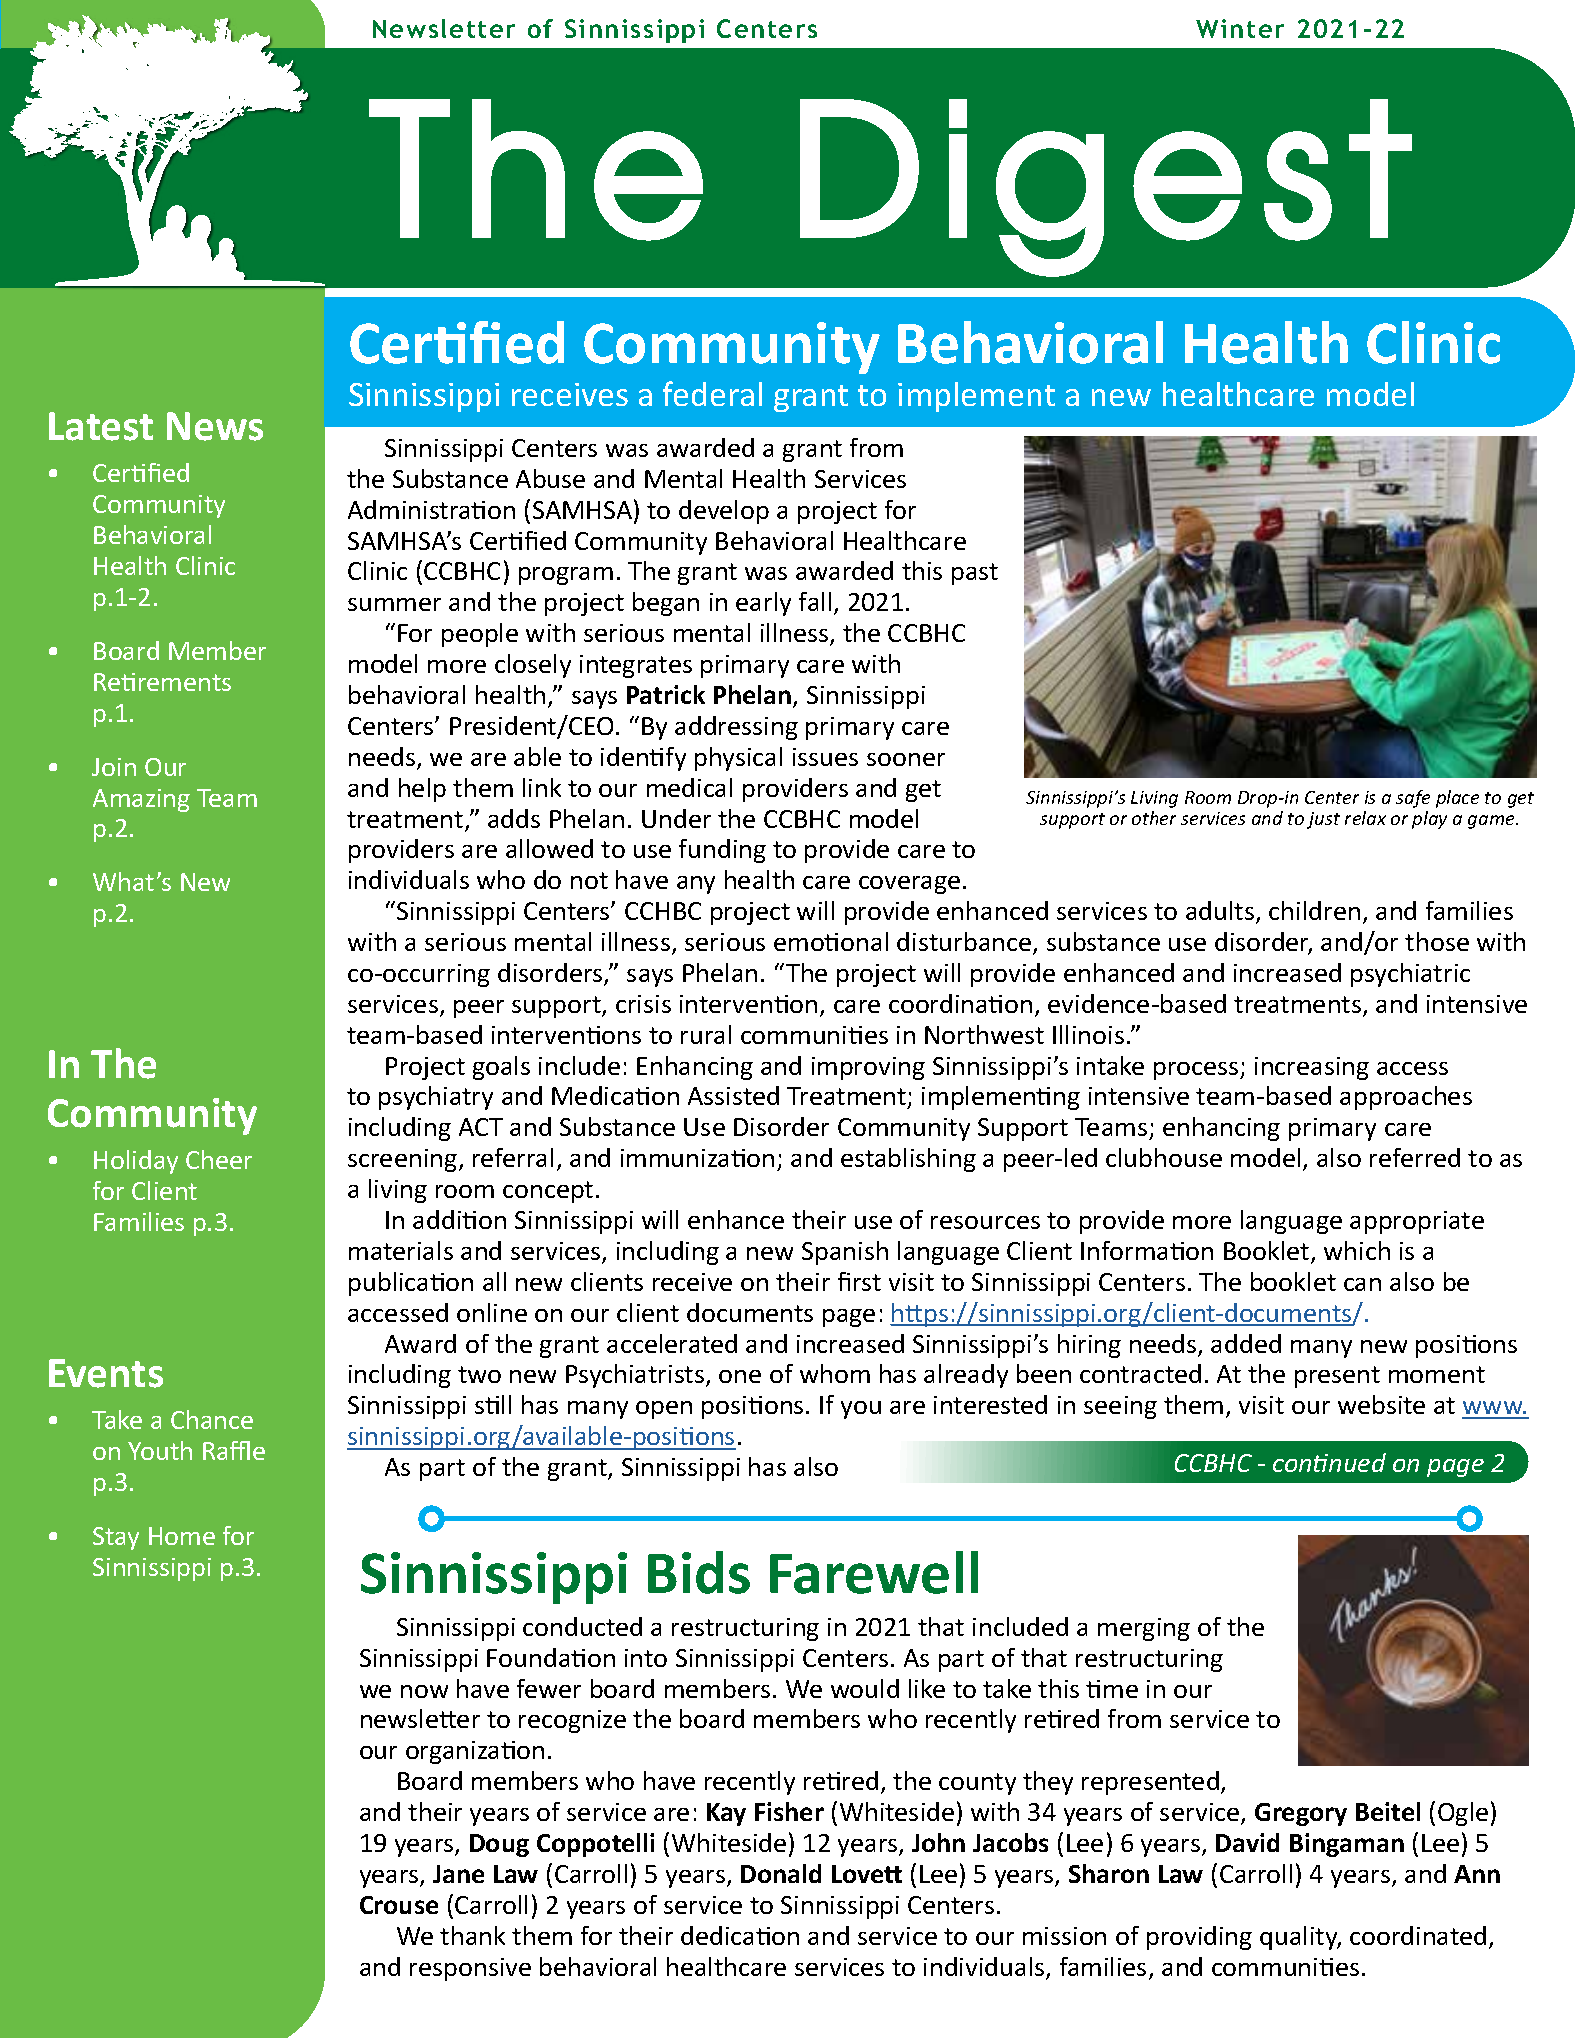  Describe the element at coordinates (1418, 1935) in the document. I see `coordinated` at that location.
